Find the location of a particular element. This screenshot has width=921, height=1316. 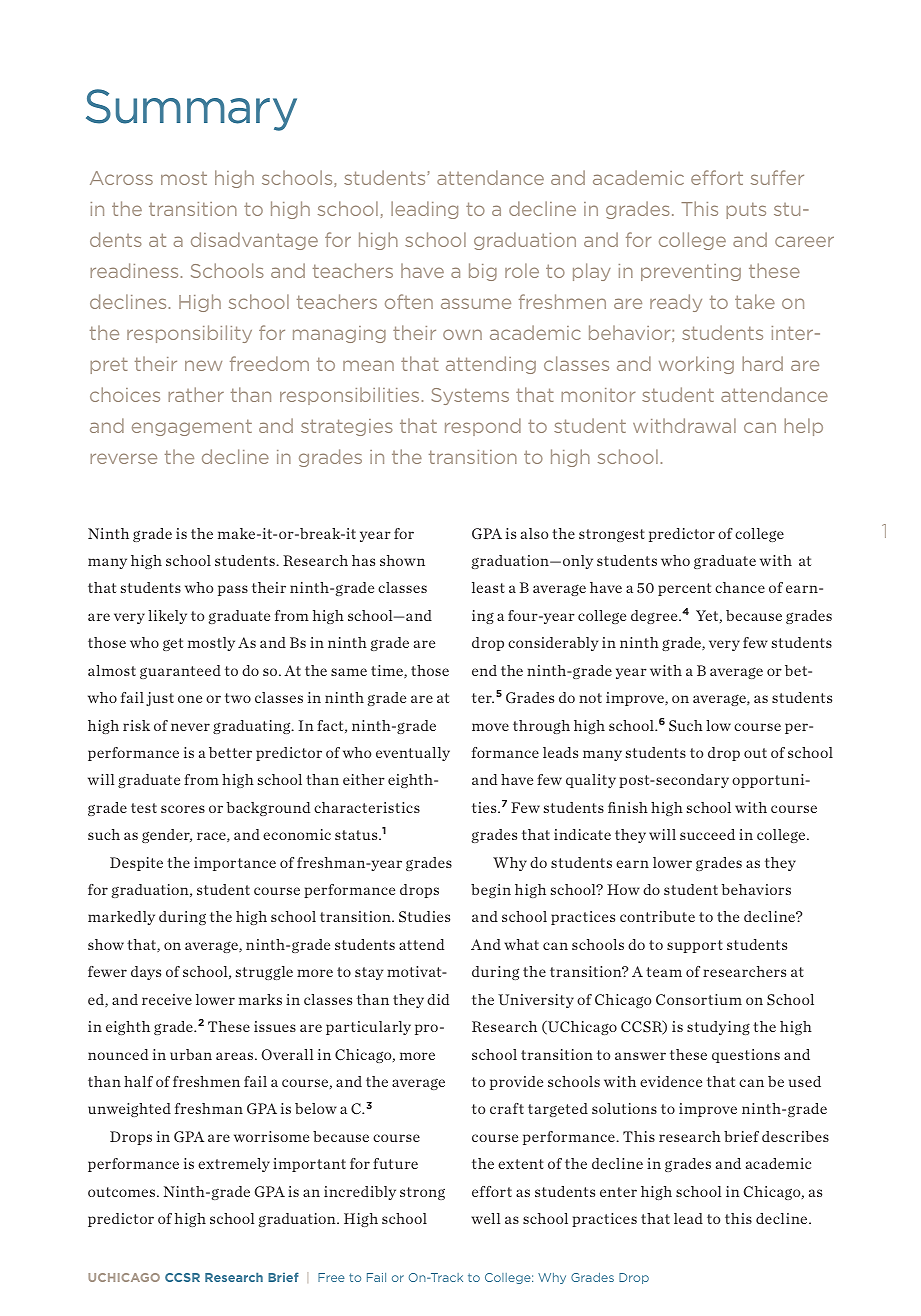

well is located at coordinates (486, 1218).
